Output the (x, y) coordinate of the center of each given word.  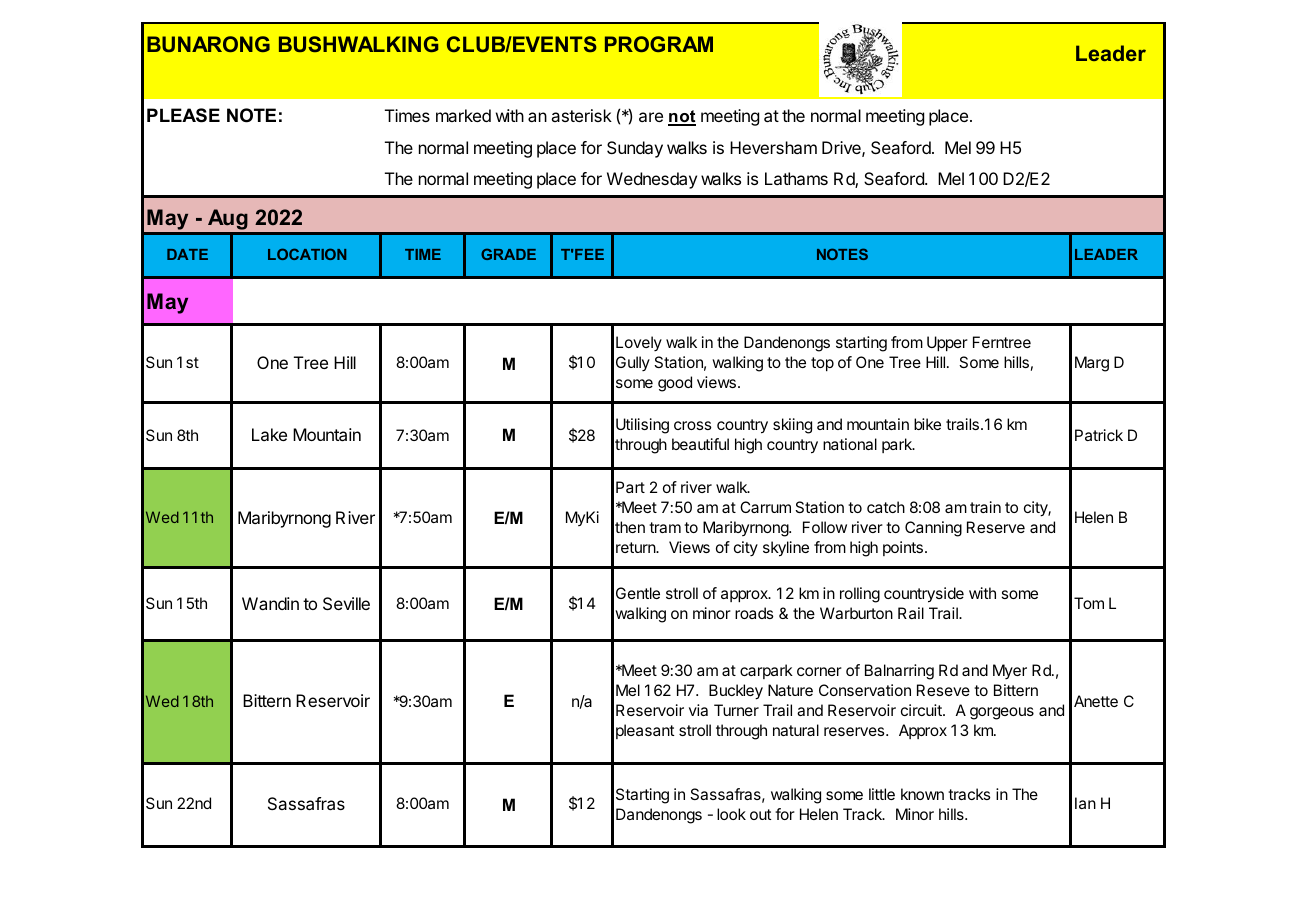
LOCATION (307, 254)
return (636, 547)
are (651, 117)
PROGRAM (659, 44)
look (731, 814)
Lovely (639, 343)
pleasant (645, 731)
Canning (933, 529)
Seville (346, 603)
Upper (947, 343)
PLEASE (183, 115)
